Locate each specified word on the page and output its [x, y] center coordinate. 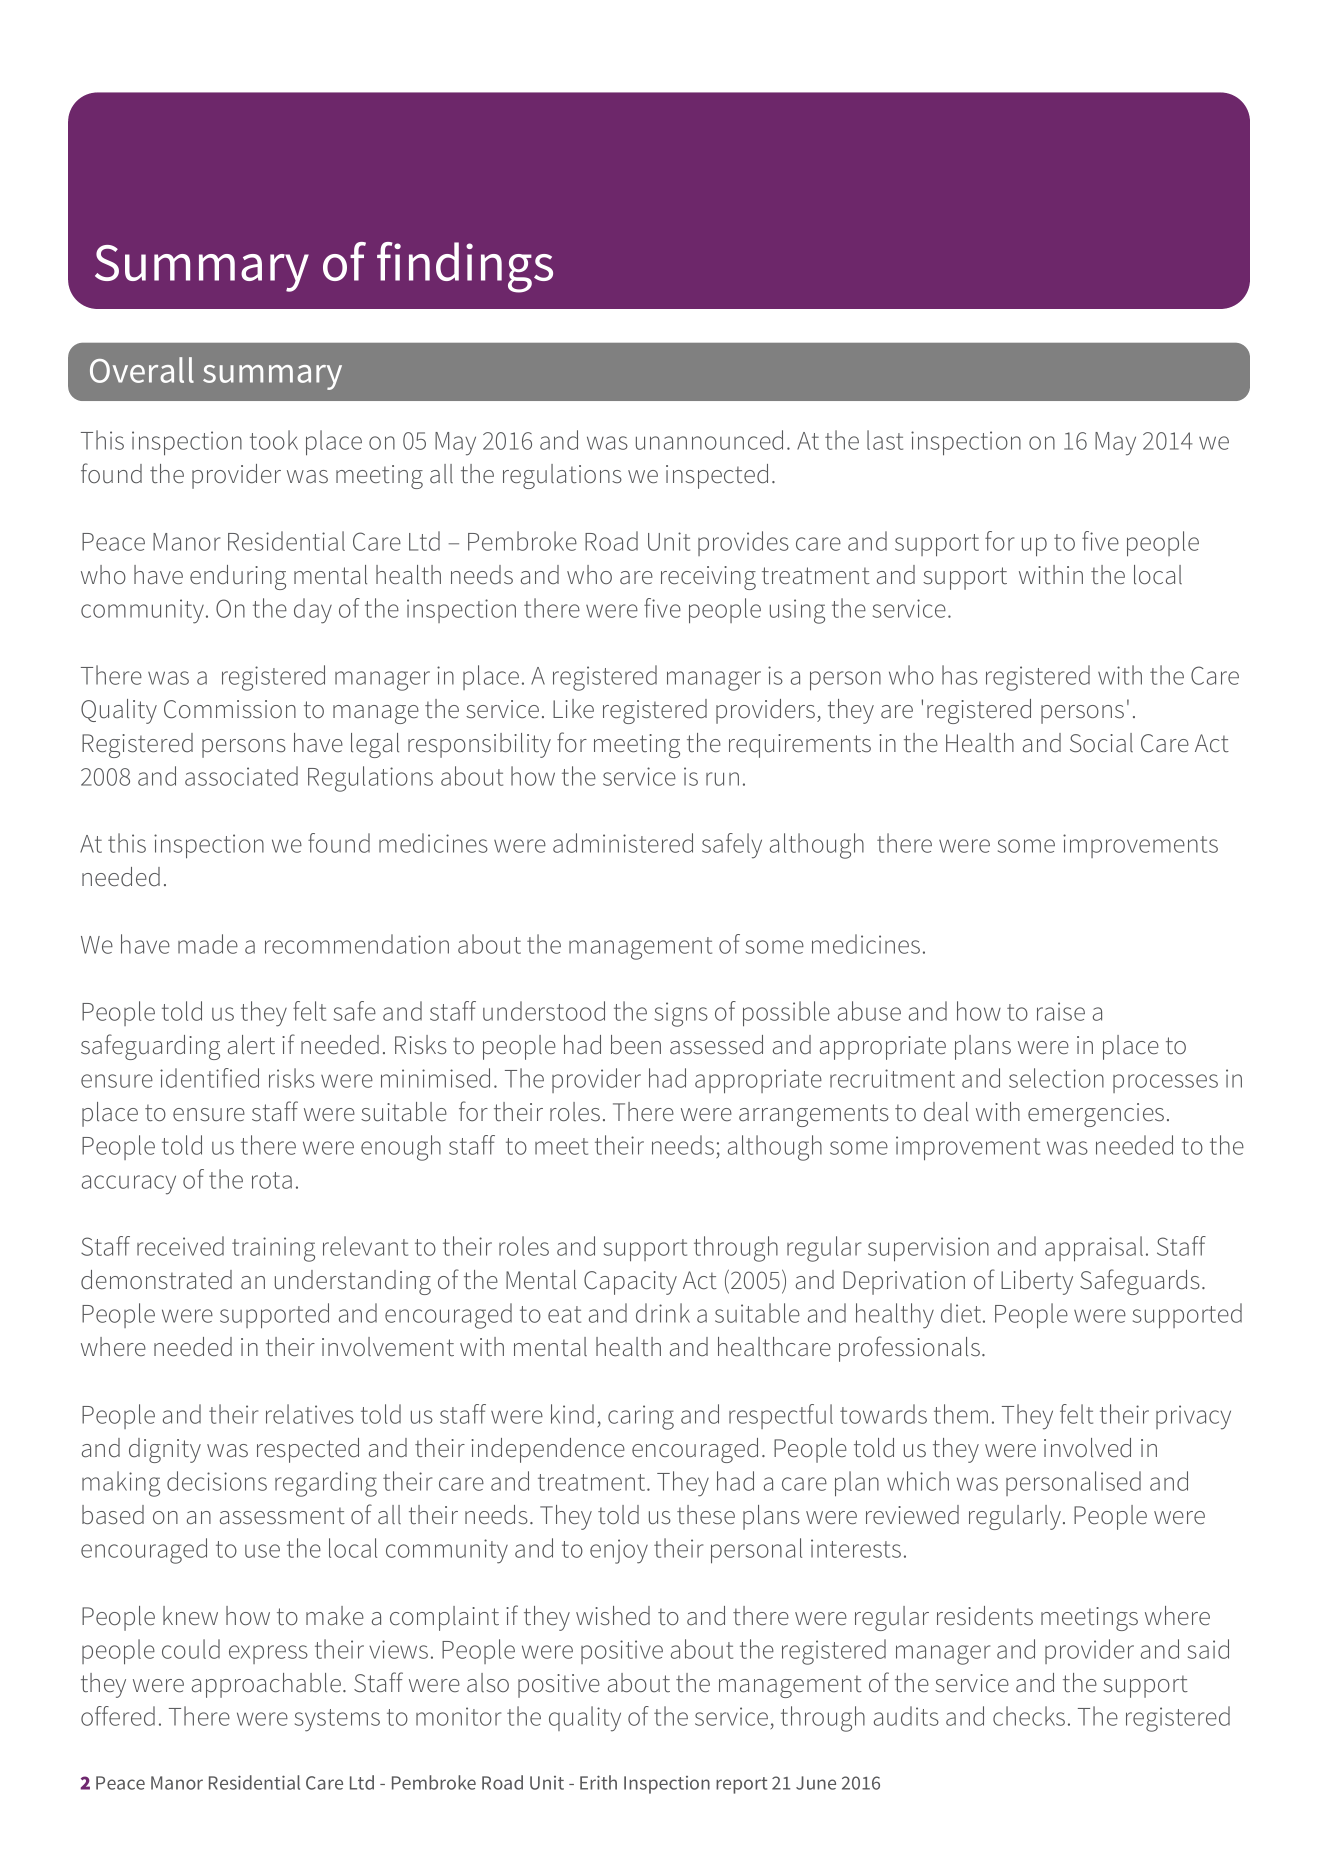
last [885, 440]
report [741, 1785]
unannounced [709, 440]
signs [681, 1014]
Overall [142, 370]
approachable [266, 1685]
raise [1061, 1011]
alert [251, 1045]
